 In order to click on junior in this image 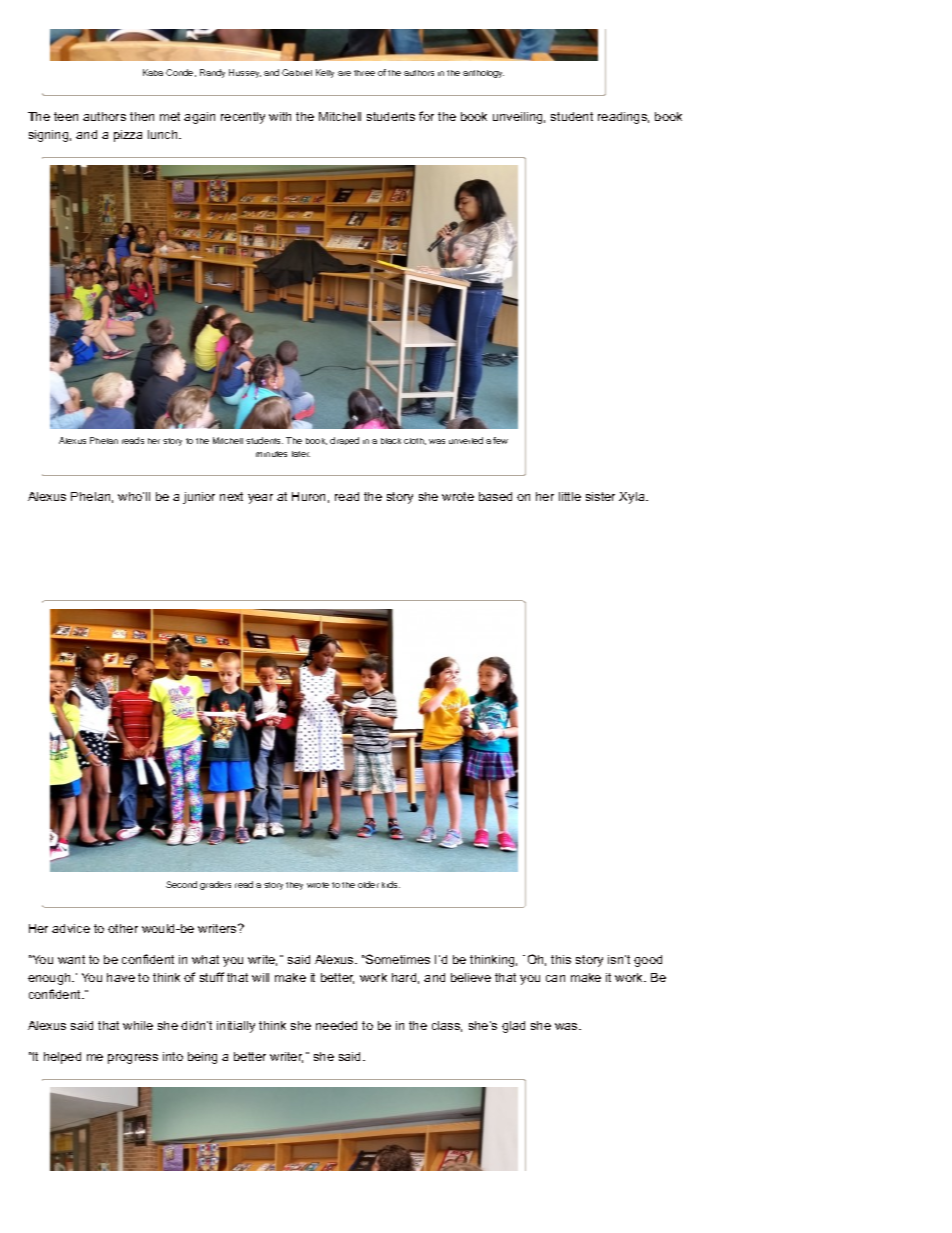, I will do `click(199, 498)`.
